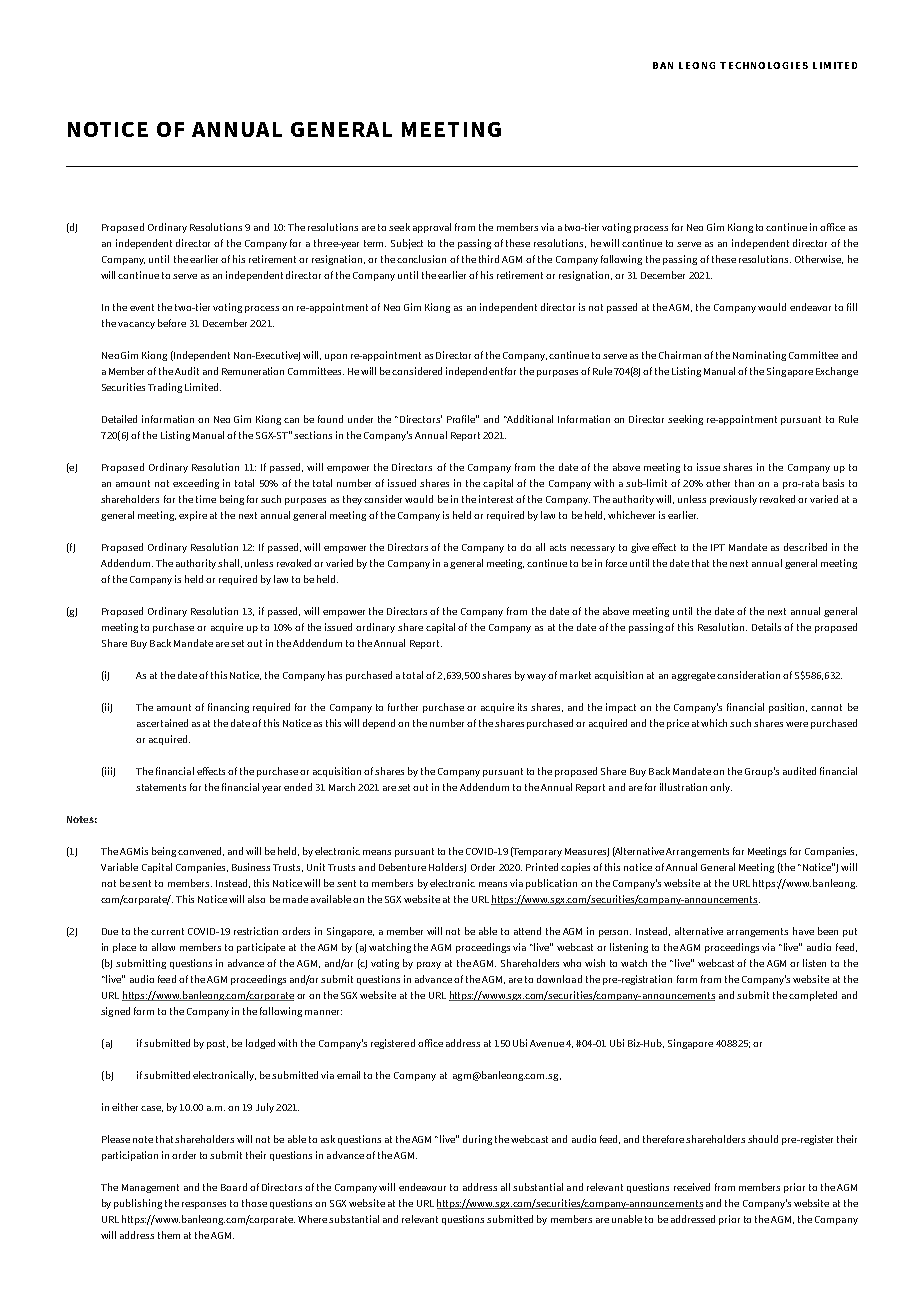 The height and width of the screenshot is (1308, 924). What do you see at coordinates (522, 707) in the screenshot?
I see `its` at bounding box center [522, 707].
